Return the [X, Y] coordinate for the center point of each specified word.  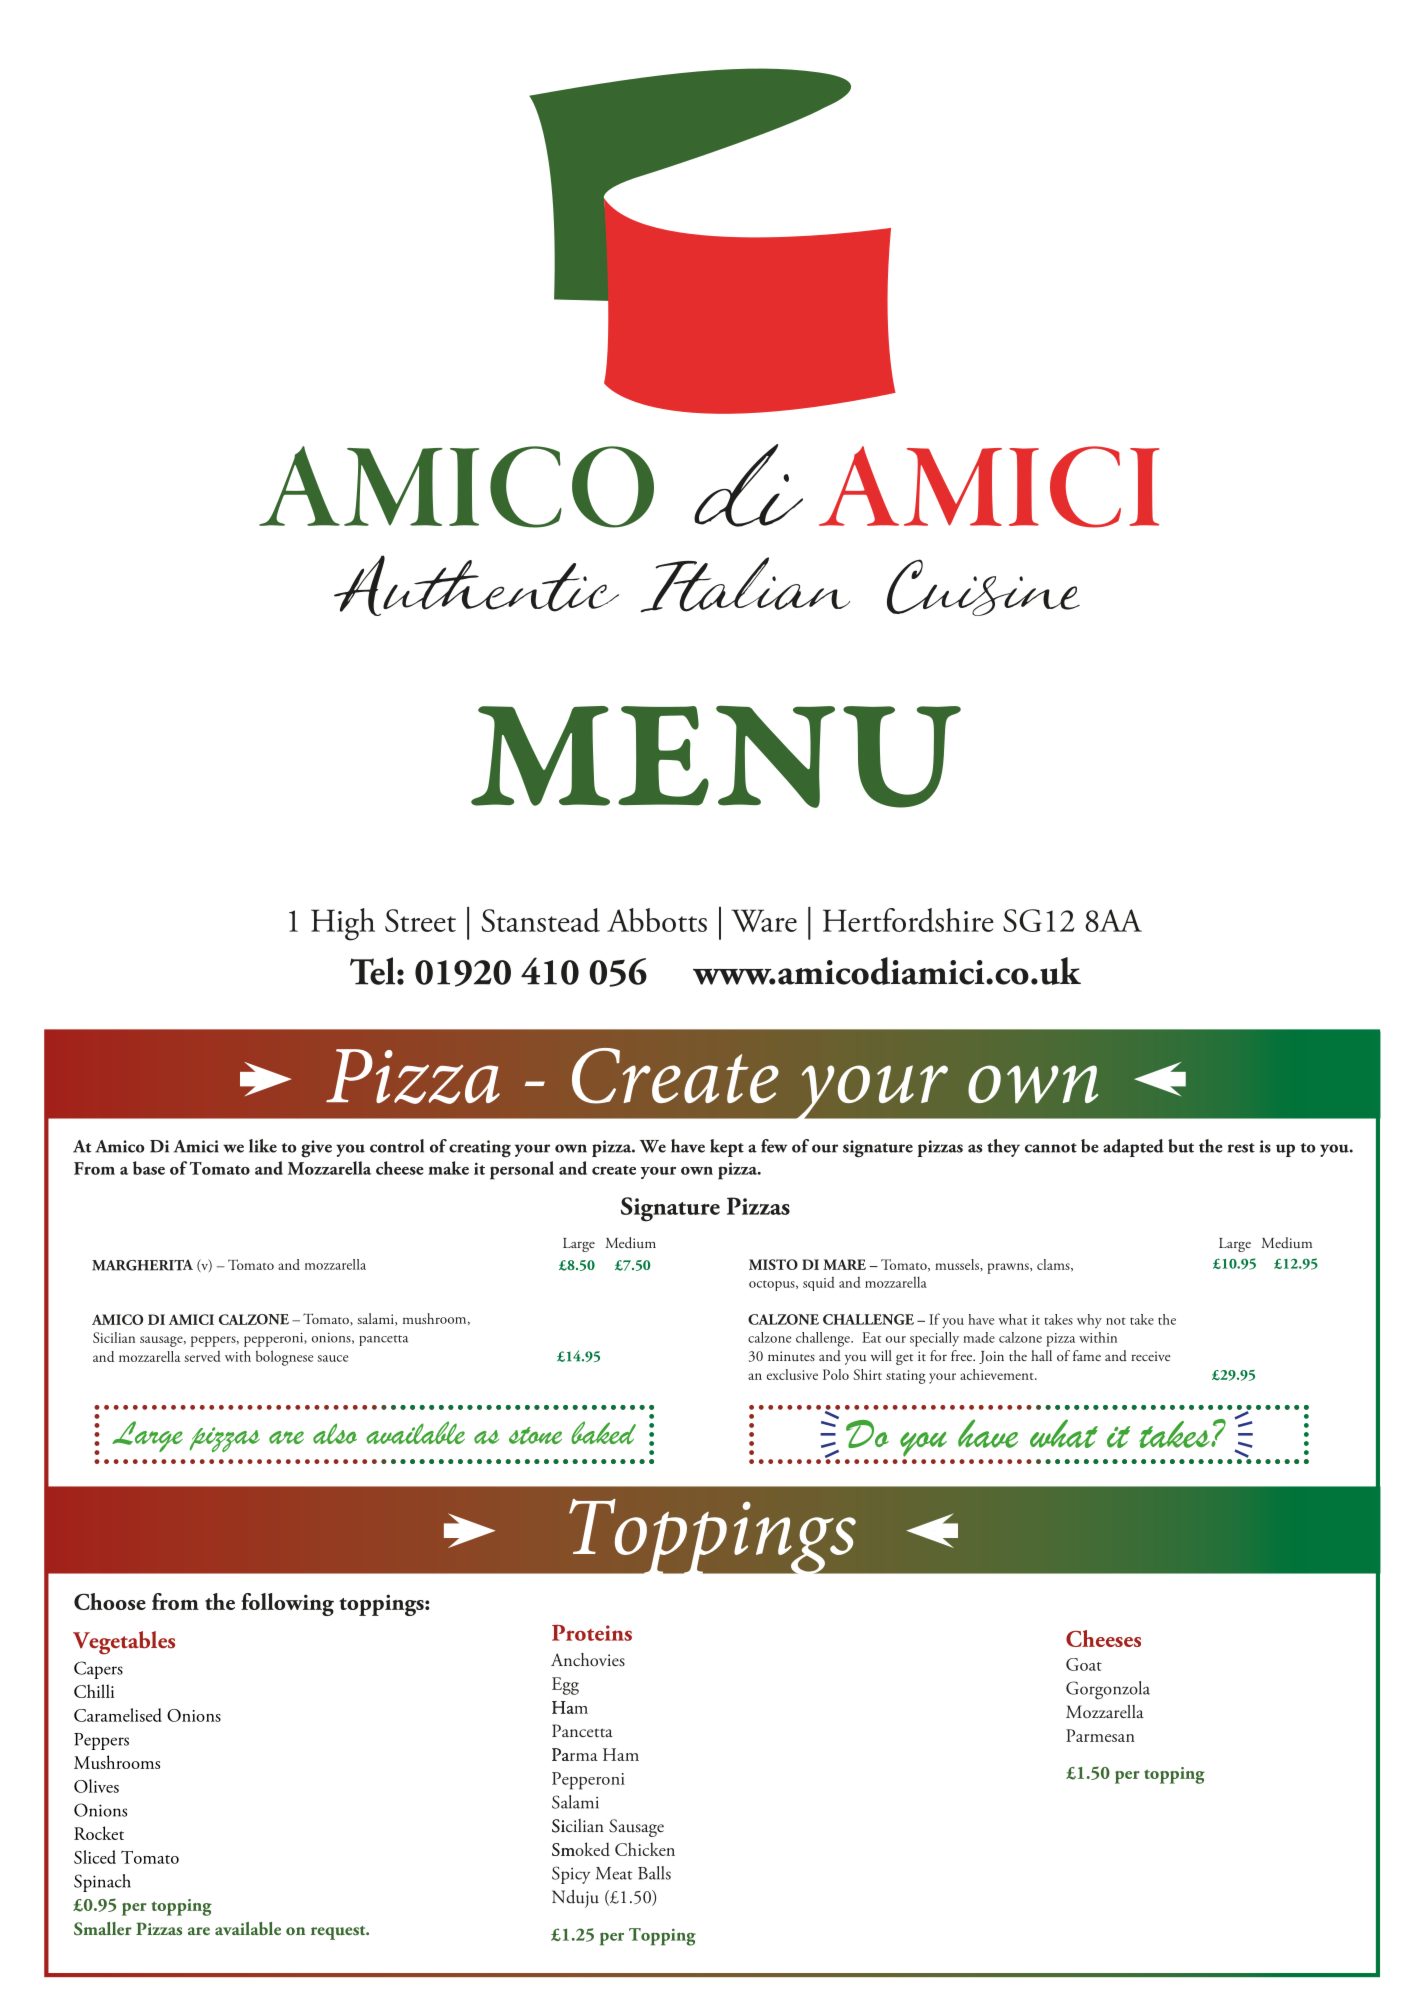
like [263, 1146]
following [287, 1604]
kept [727, 1148]
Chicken [645, 1849]
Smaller [103, 1929]
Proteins [592, 1633]
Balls [654, 1873]
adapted [1133, 1148]
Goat [1084, 1664]
